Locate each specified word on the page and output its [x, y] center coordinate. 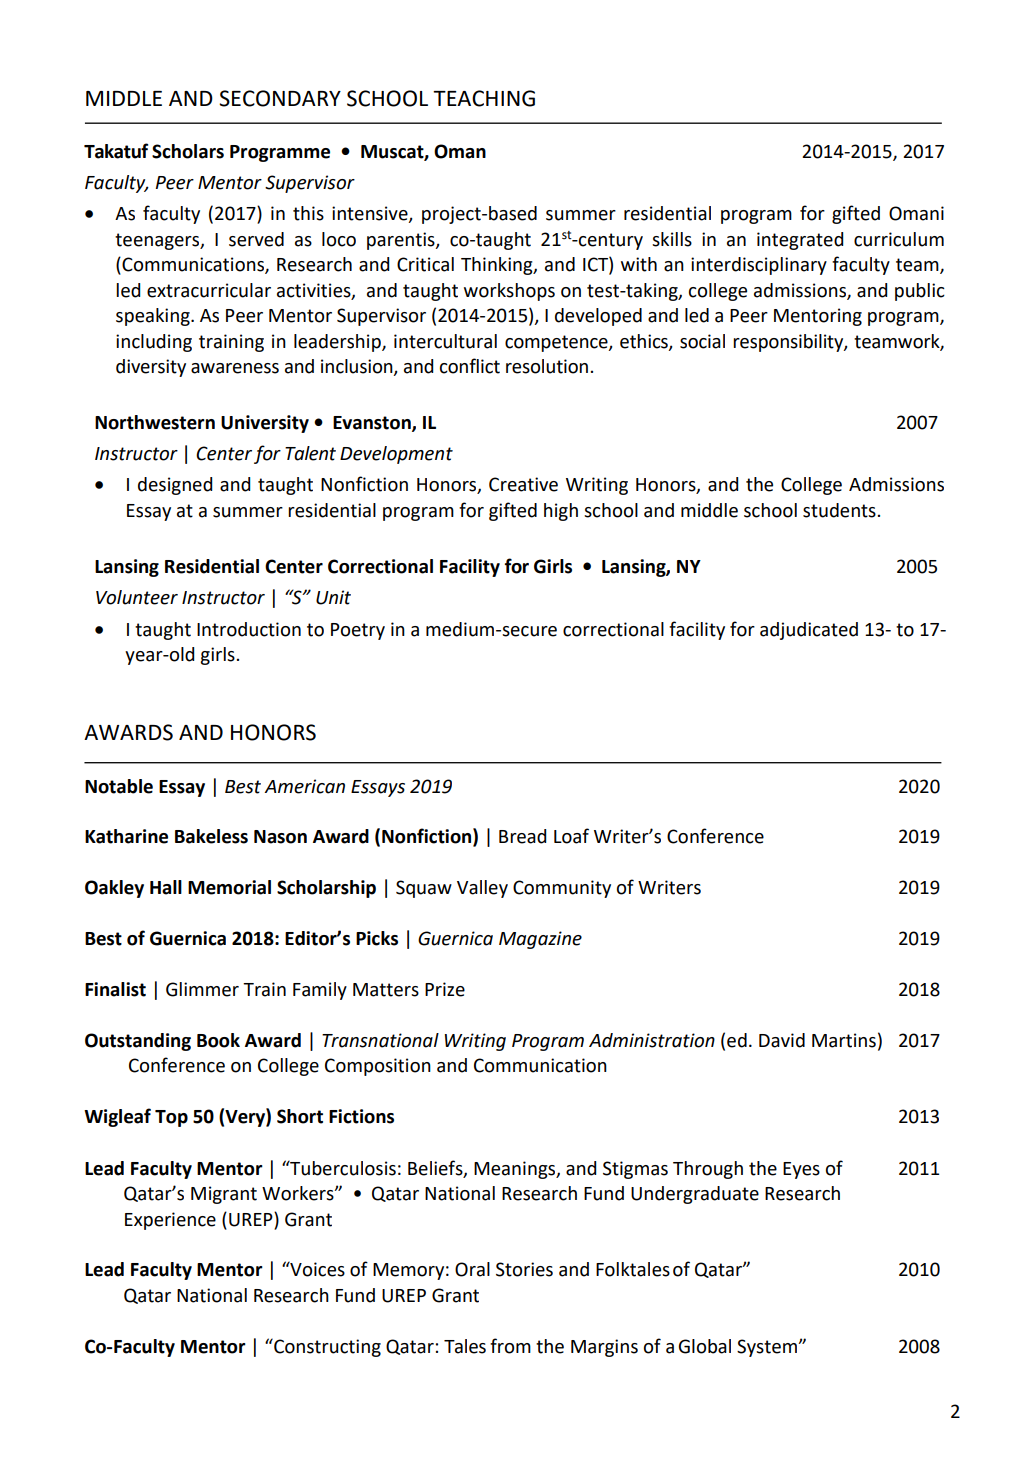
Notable [119, 786]
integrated [800, 241]
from [510, 1346]
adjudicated [809, 631]
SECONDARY [280, 98]
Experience [170, 1221]
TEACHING [484, 98]
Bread [522, 836]
